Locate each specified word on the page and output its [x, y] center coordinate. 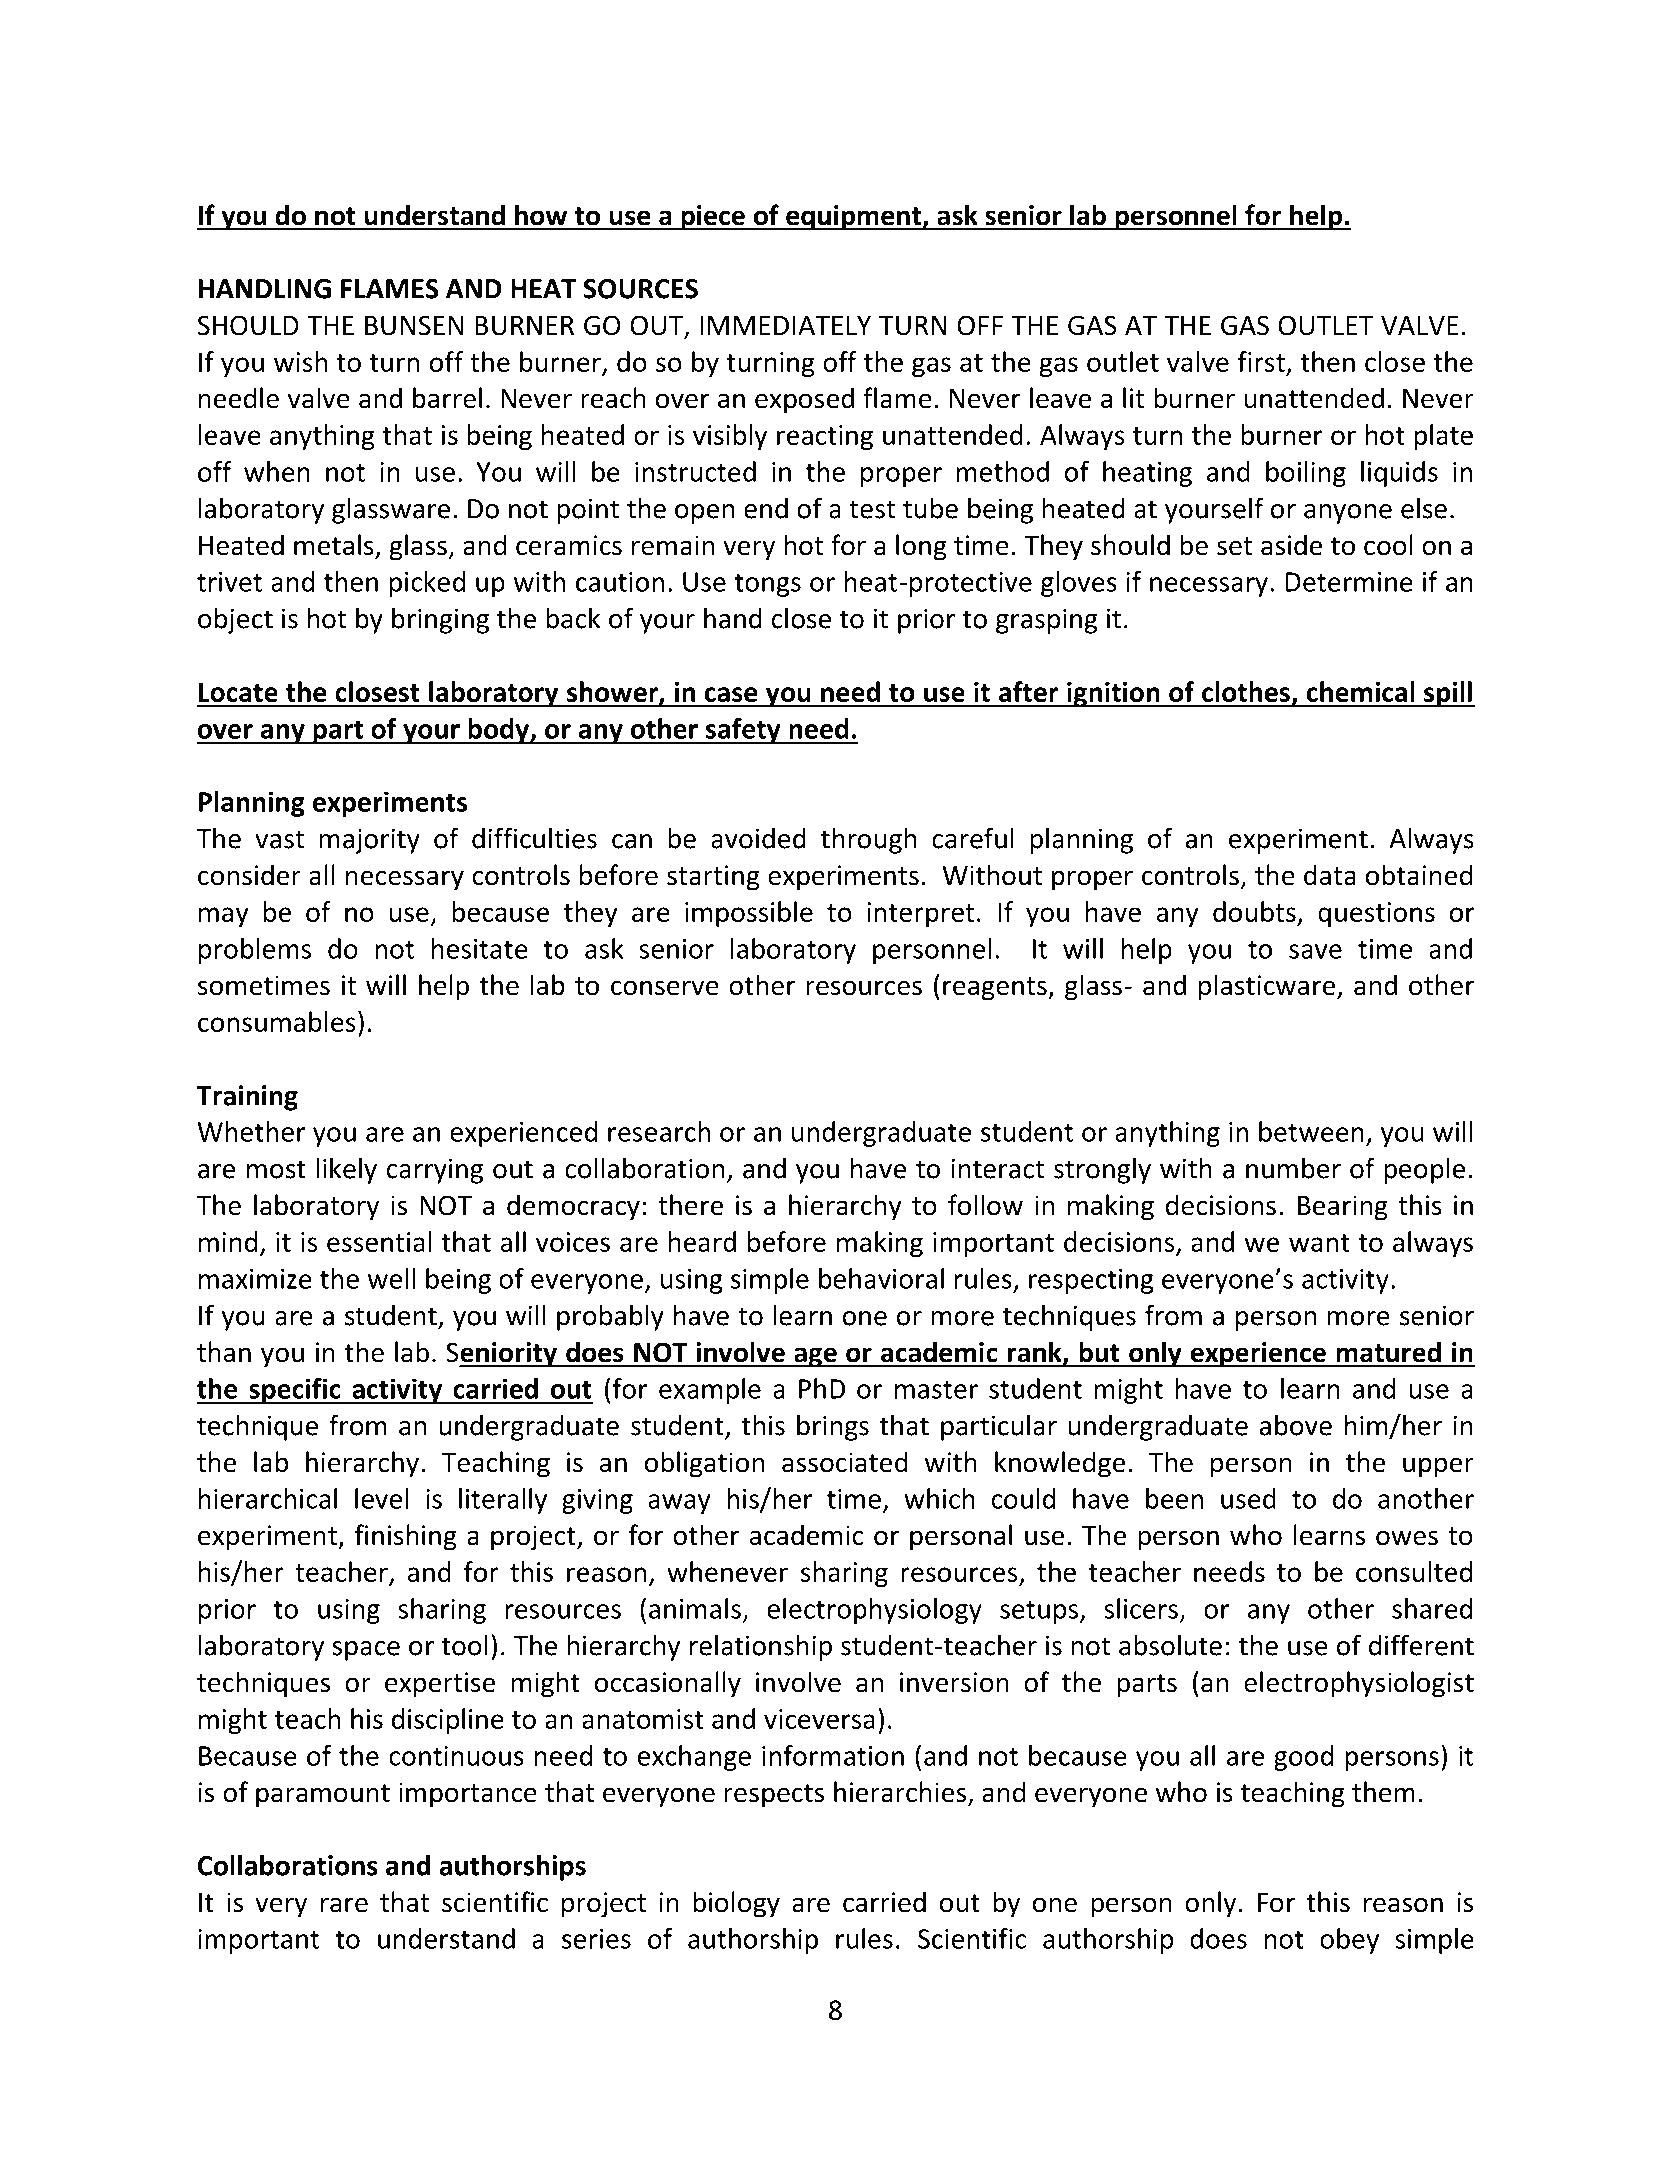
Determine [1349, 582]
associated [845, 1462]
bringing [440, 620]
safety [743, 731]
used [1248, 1498]
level [381, 1498]
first [1261, 361]
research [659, 1131]
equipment [853, 218]
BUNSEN [414, 325]
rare [344, 1905]
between [1311, 1131]
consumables [277, 1021]
